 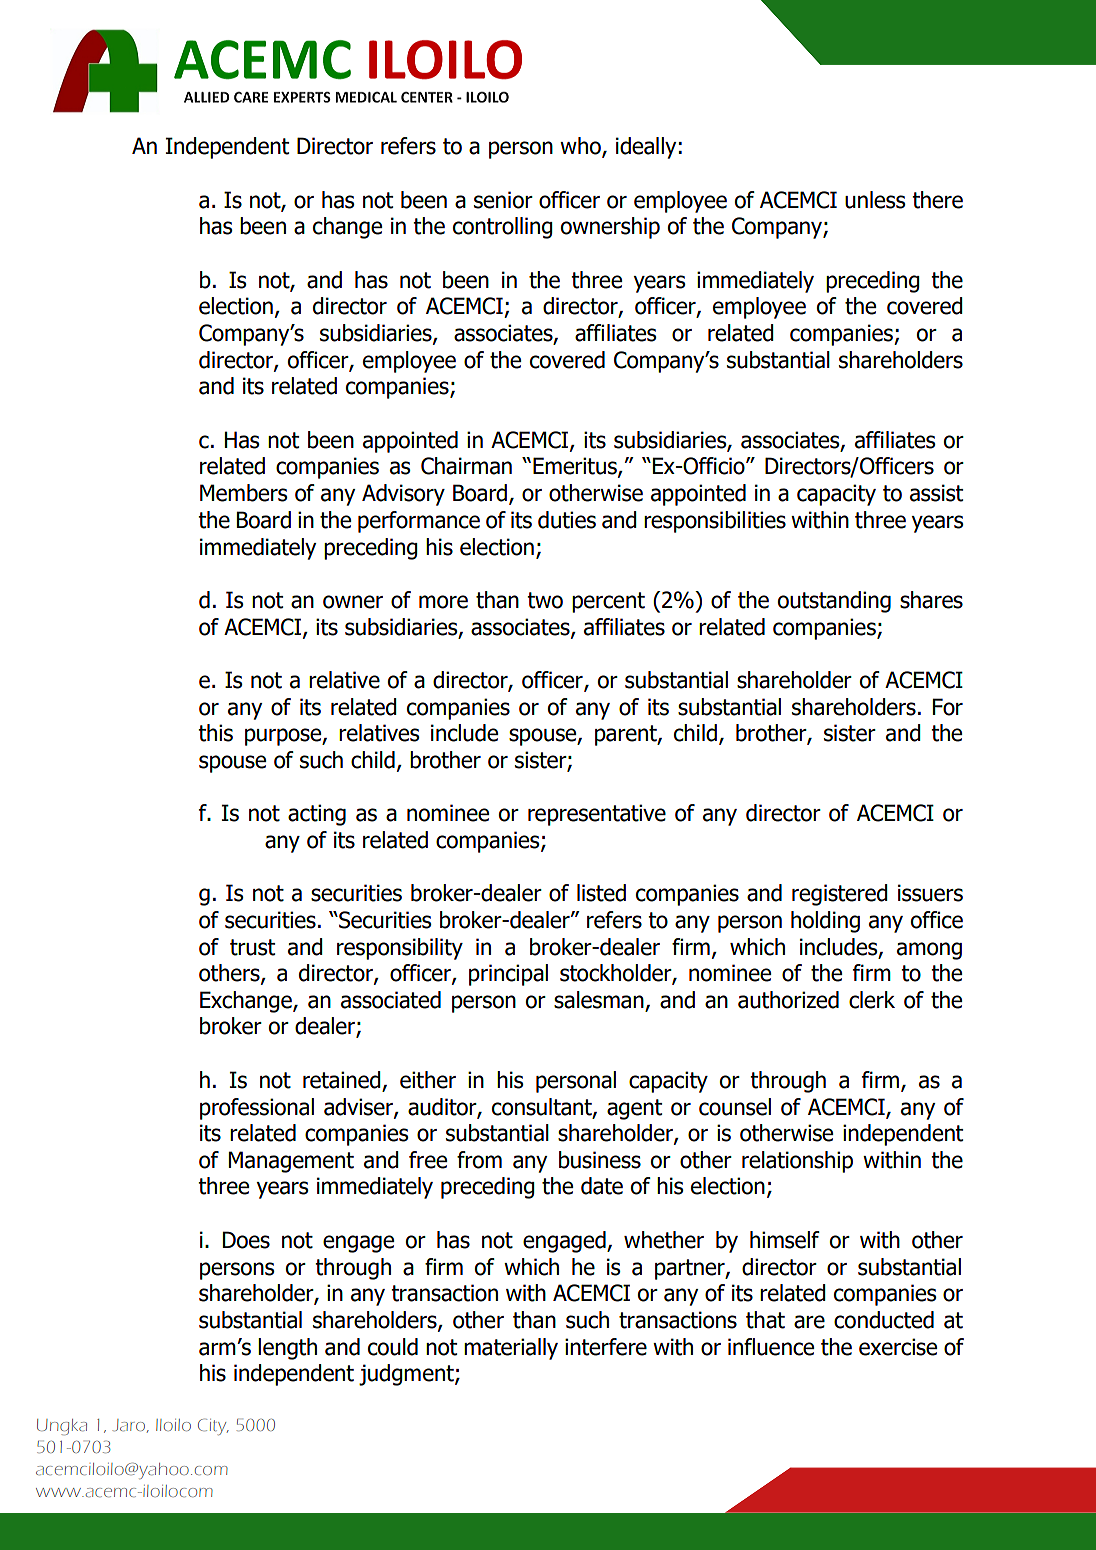 I want to click on Members, so click(x=244, y=493).
